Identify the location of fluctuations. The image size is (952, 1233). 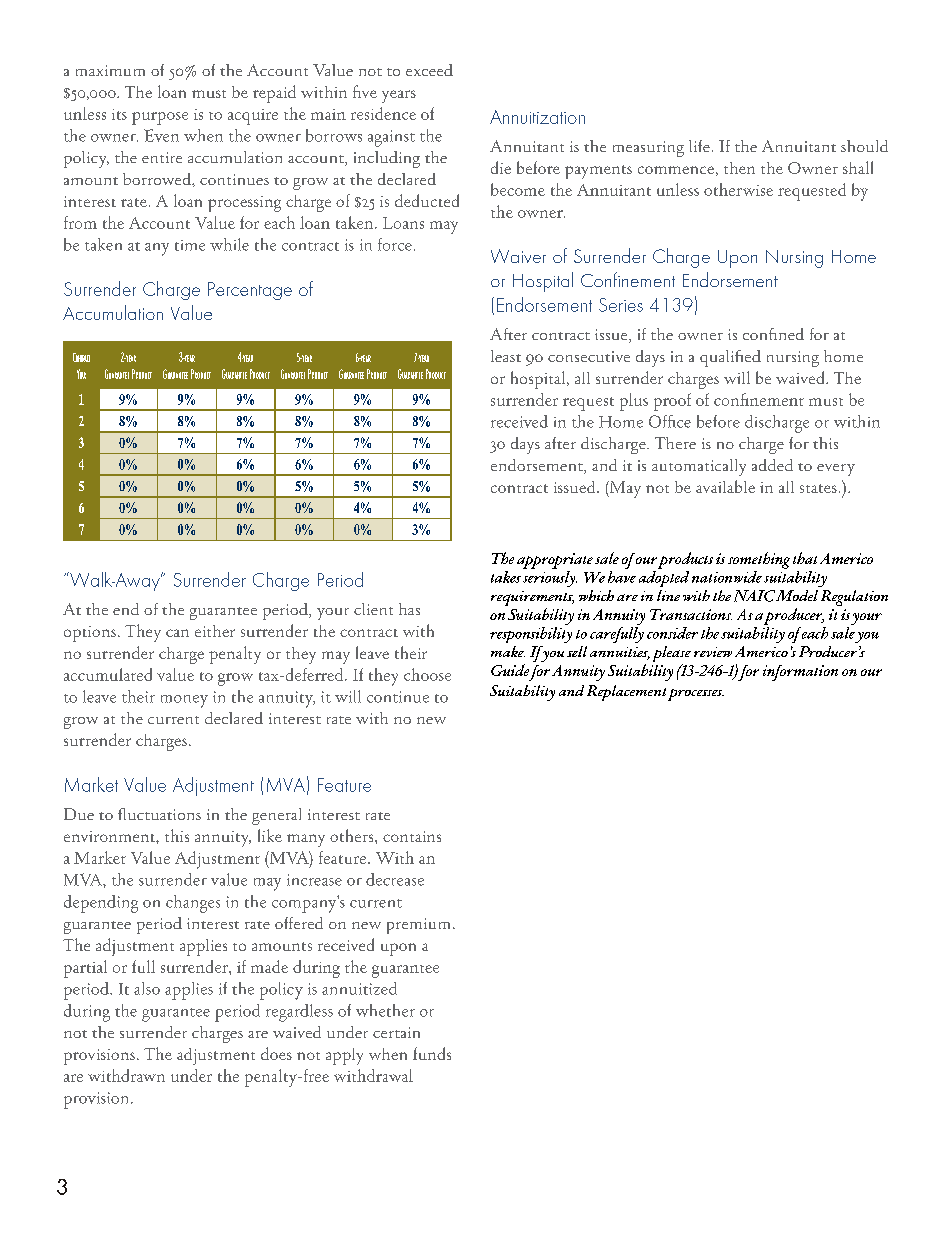
(159, 814).
